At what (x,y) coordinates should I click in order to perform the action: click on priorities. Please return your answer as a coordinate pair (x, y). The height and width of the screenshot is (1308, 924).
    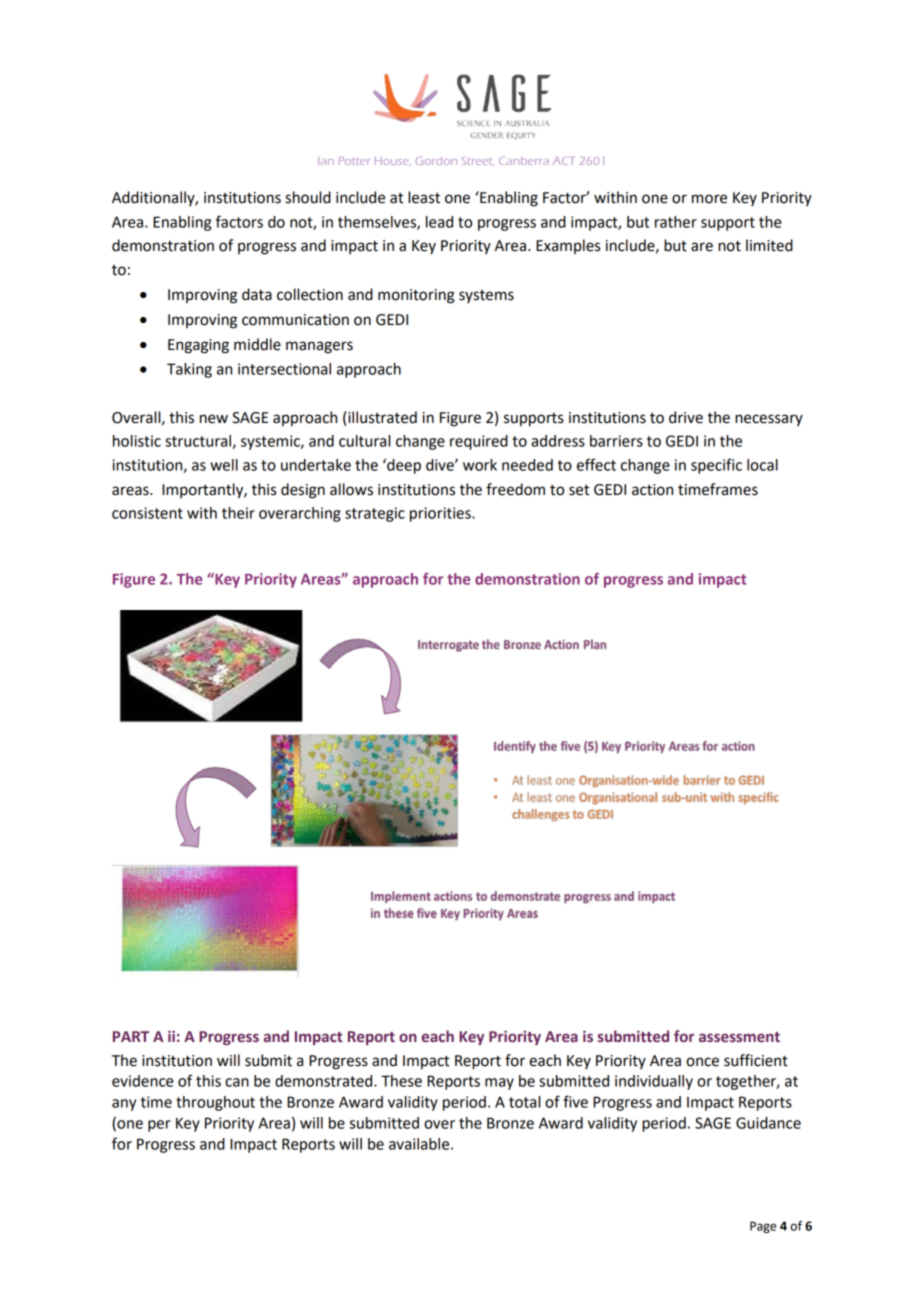
    Looking at the image, I should click on (441, 514).
